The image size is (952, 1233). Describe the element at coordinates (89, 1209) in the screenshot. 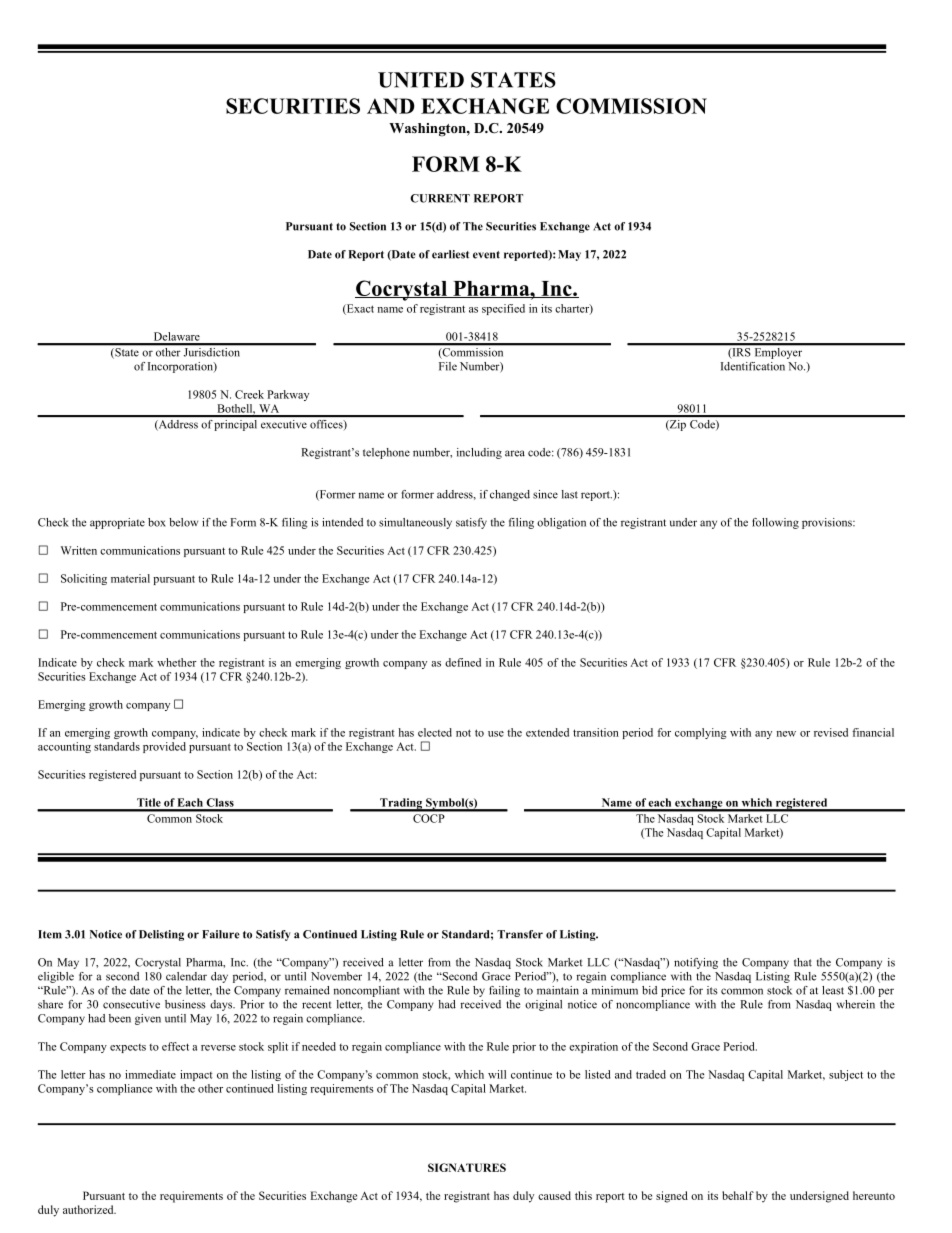

I see `authorized` at that location.
